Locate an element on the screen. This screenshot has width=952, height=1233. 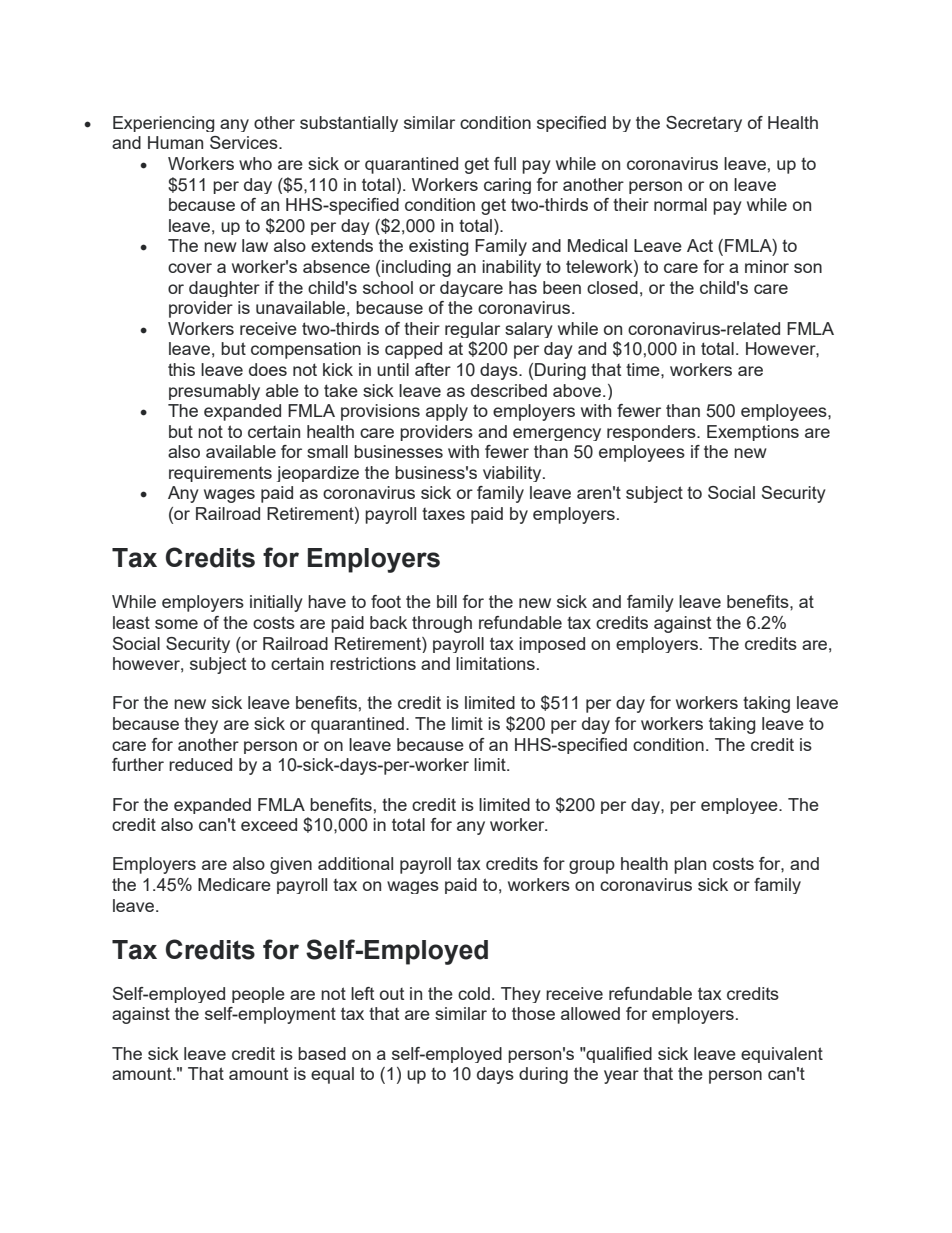
full is located at coordinates (505, 163).
